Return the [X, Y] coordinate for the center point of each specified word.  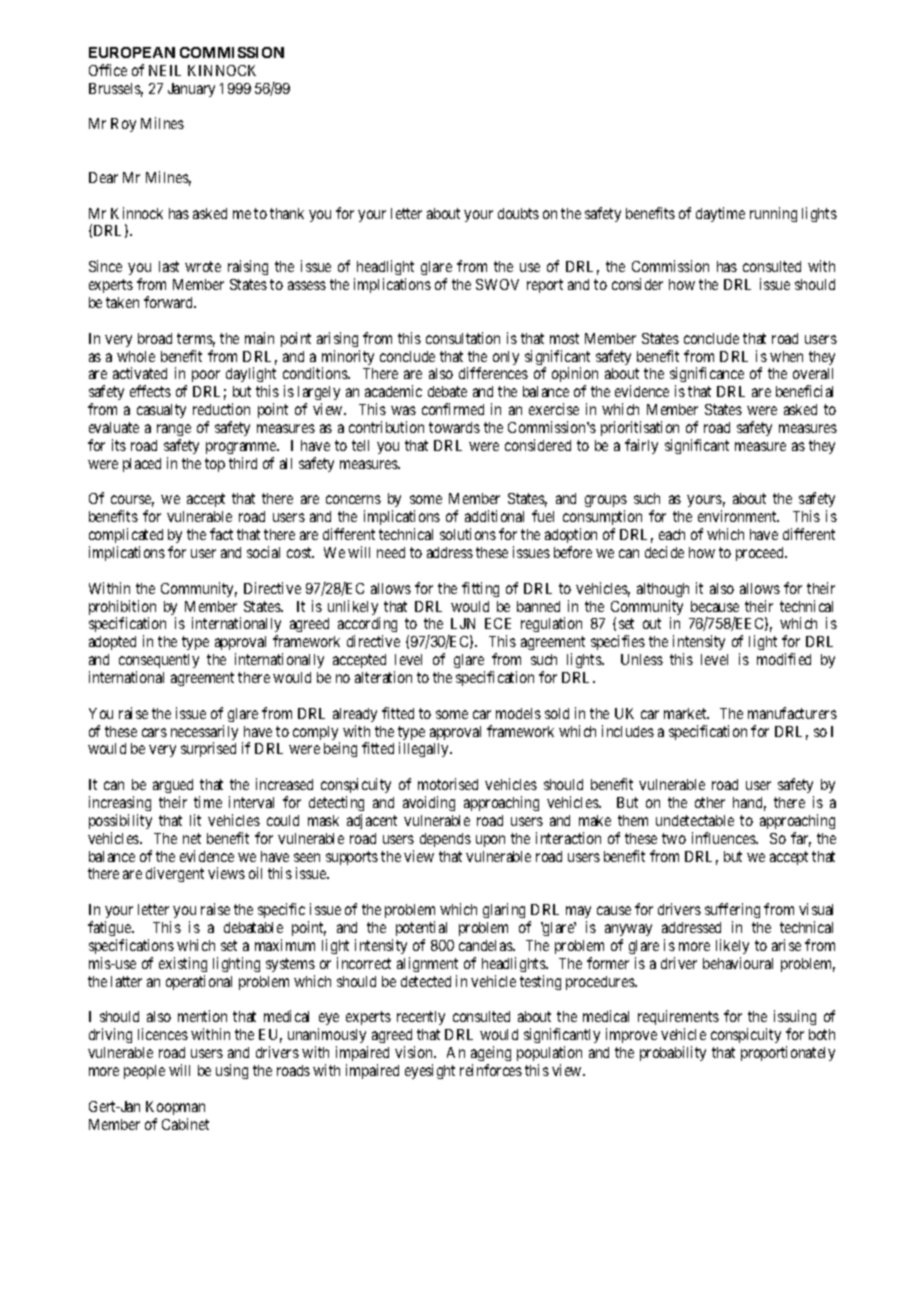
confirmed [453, 409]
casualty [161, 411]
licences [163, 1034]
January [191, 90]
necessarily [204, 734]
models [518, 713]
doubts [518, 213]
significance [707, 376]
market [686, 713]
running [773, 214]
